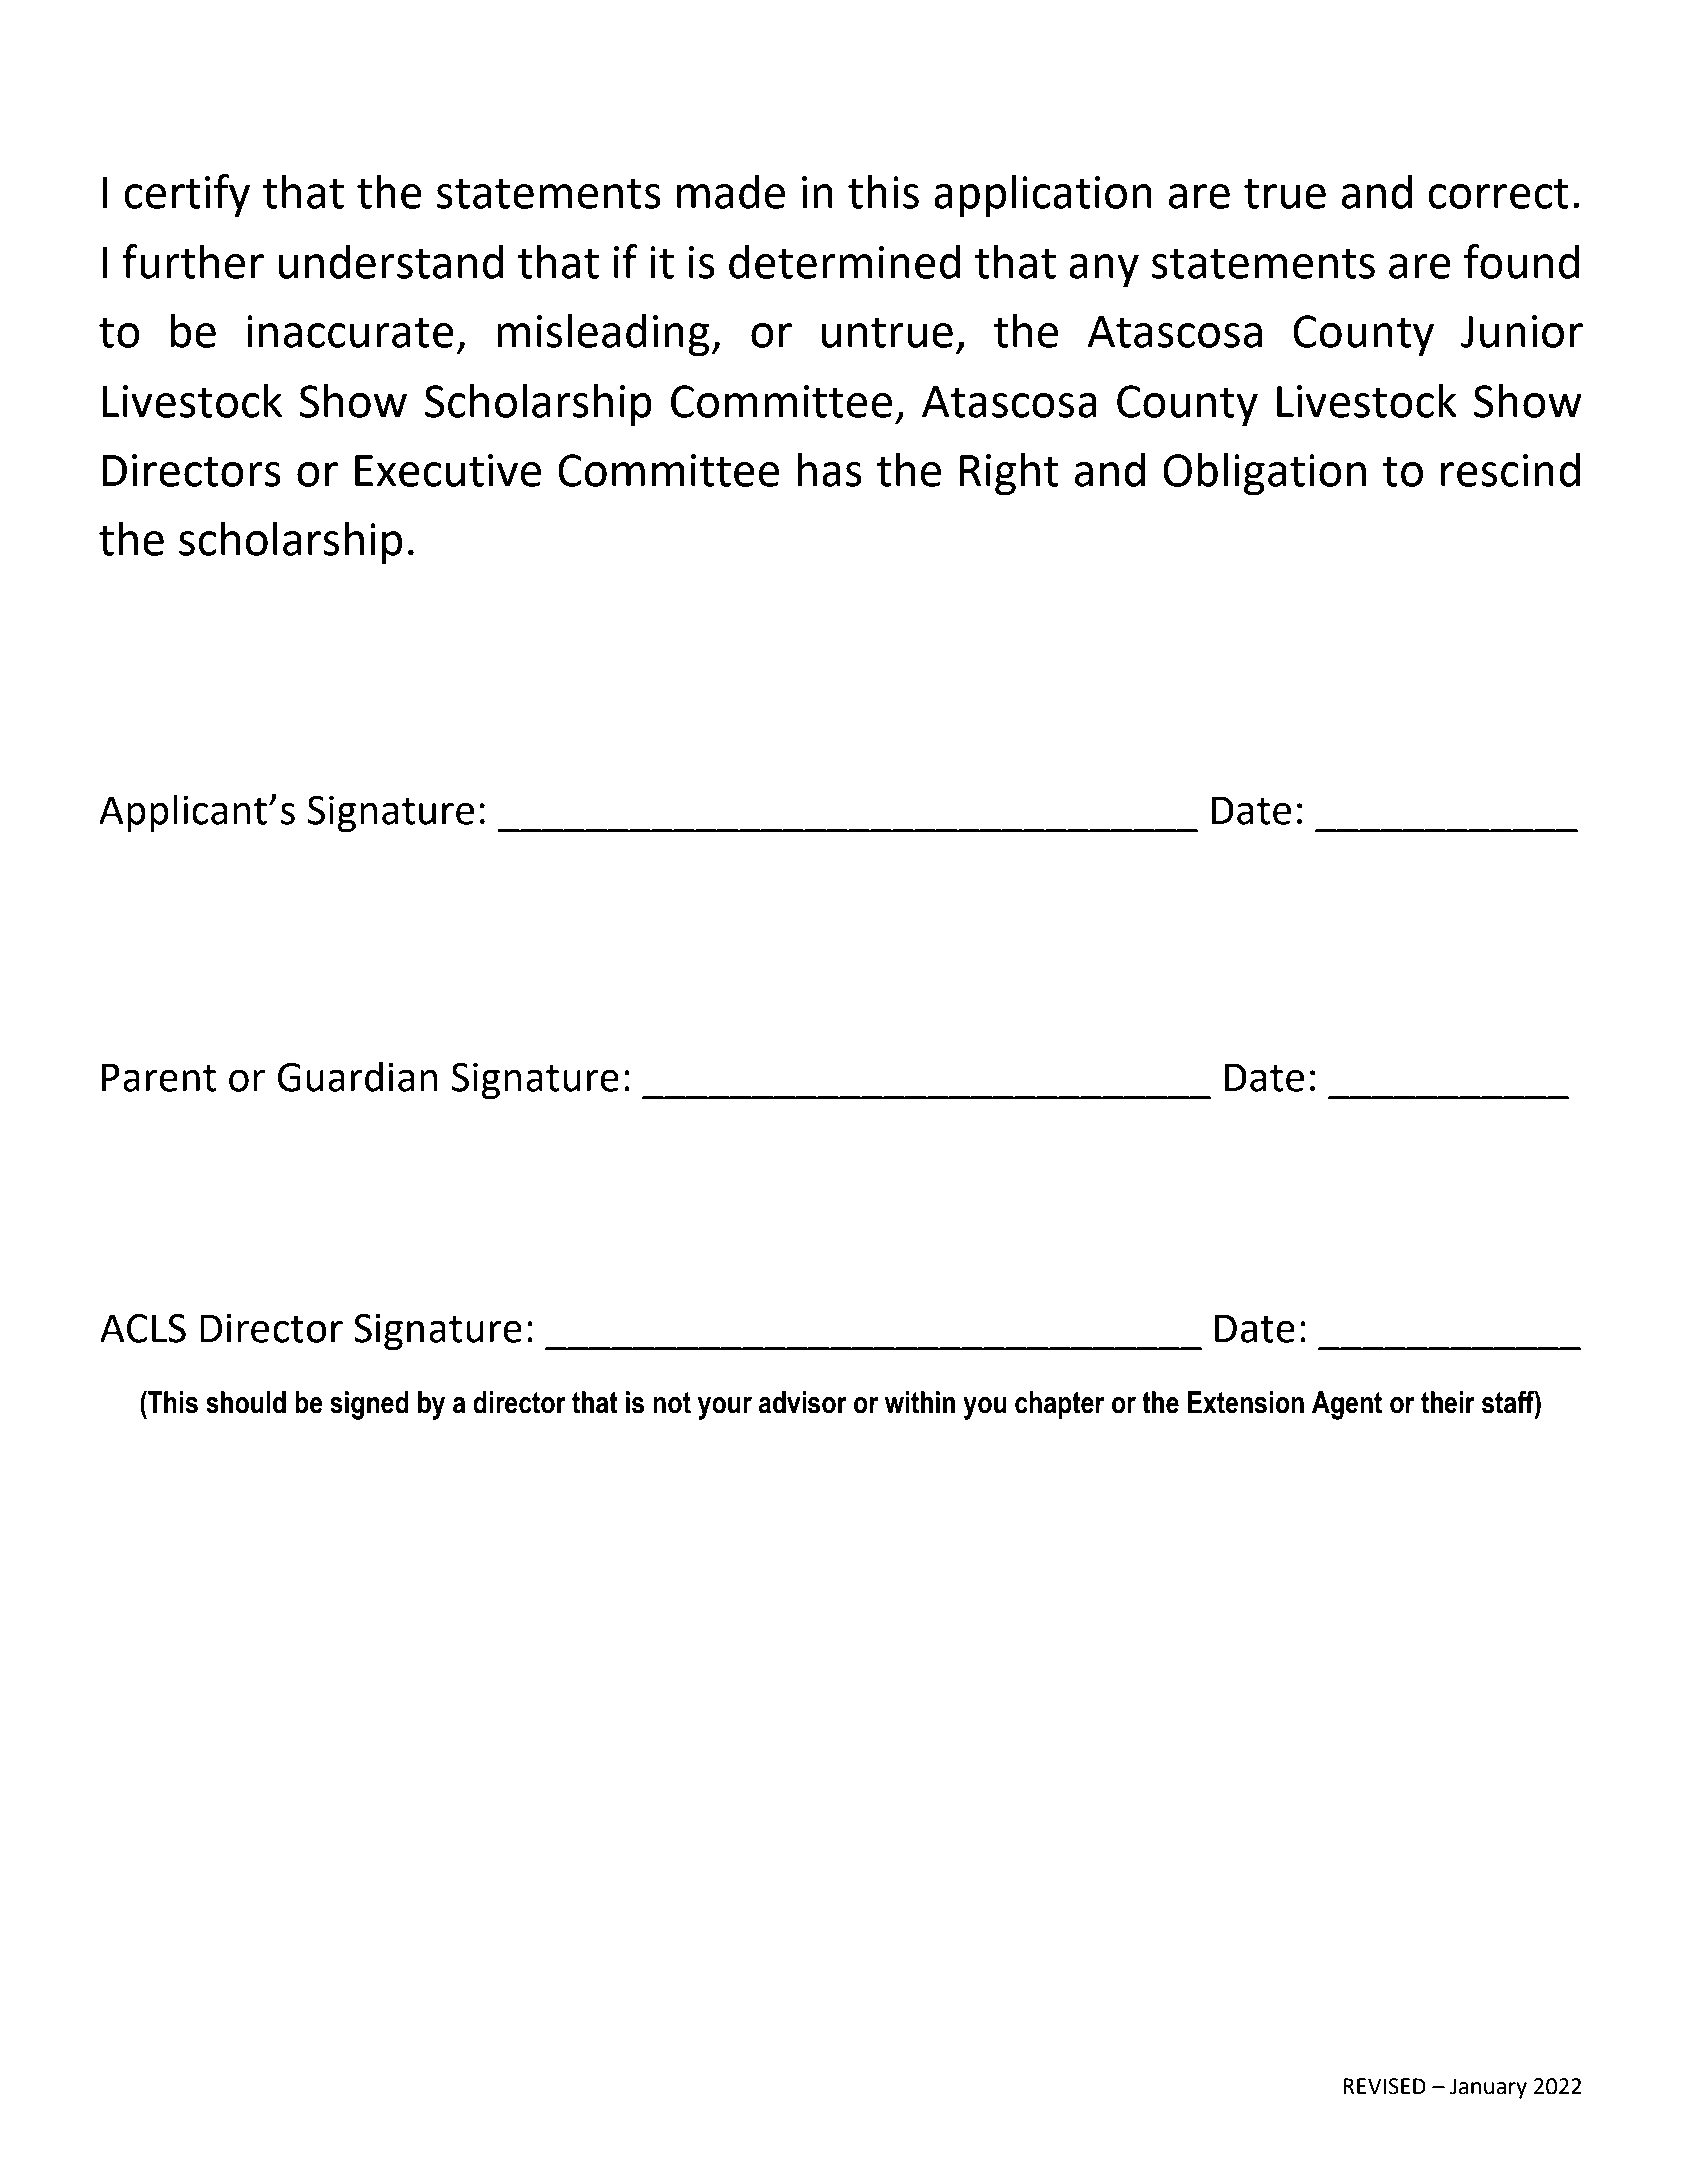  What do you see at coordinates (1488, 2088) in the screenshot?
I see `January` at bounding box center [1488, 2088].
